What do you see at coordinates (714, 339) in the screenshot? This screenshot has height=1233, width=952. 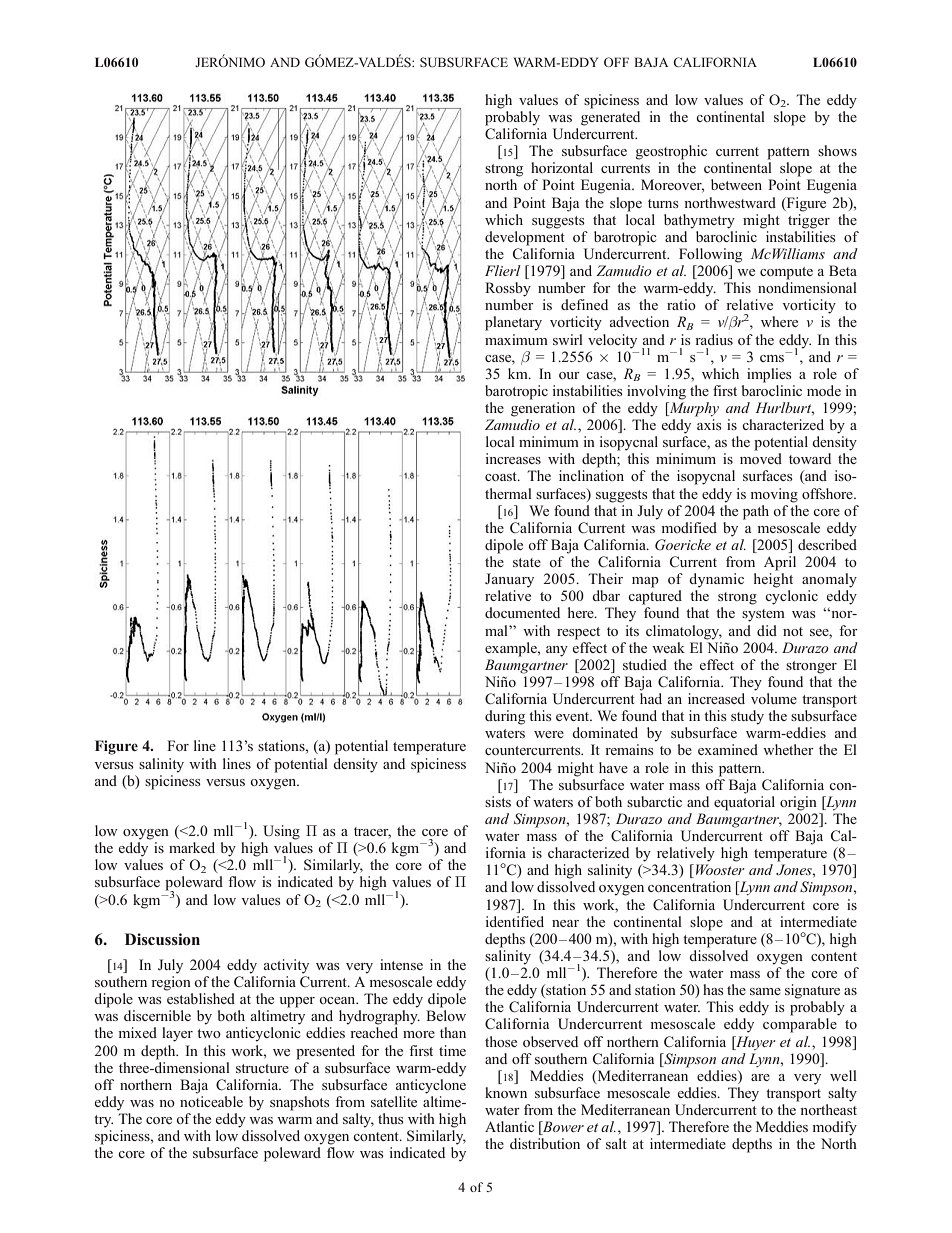 I see `radius` at bounding box center [714, 339].
